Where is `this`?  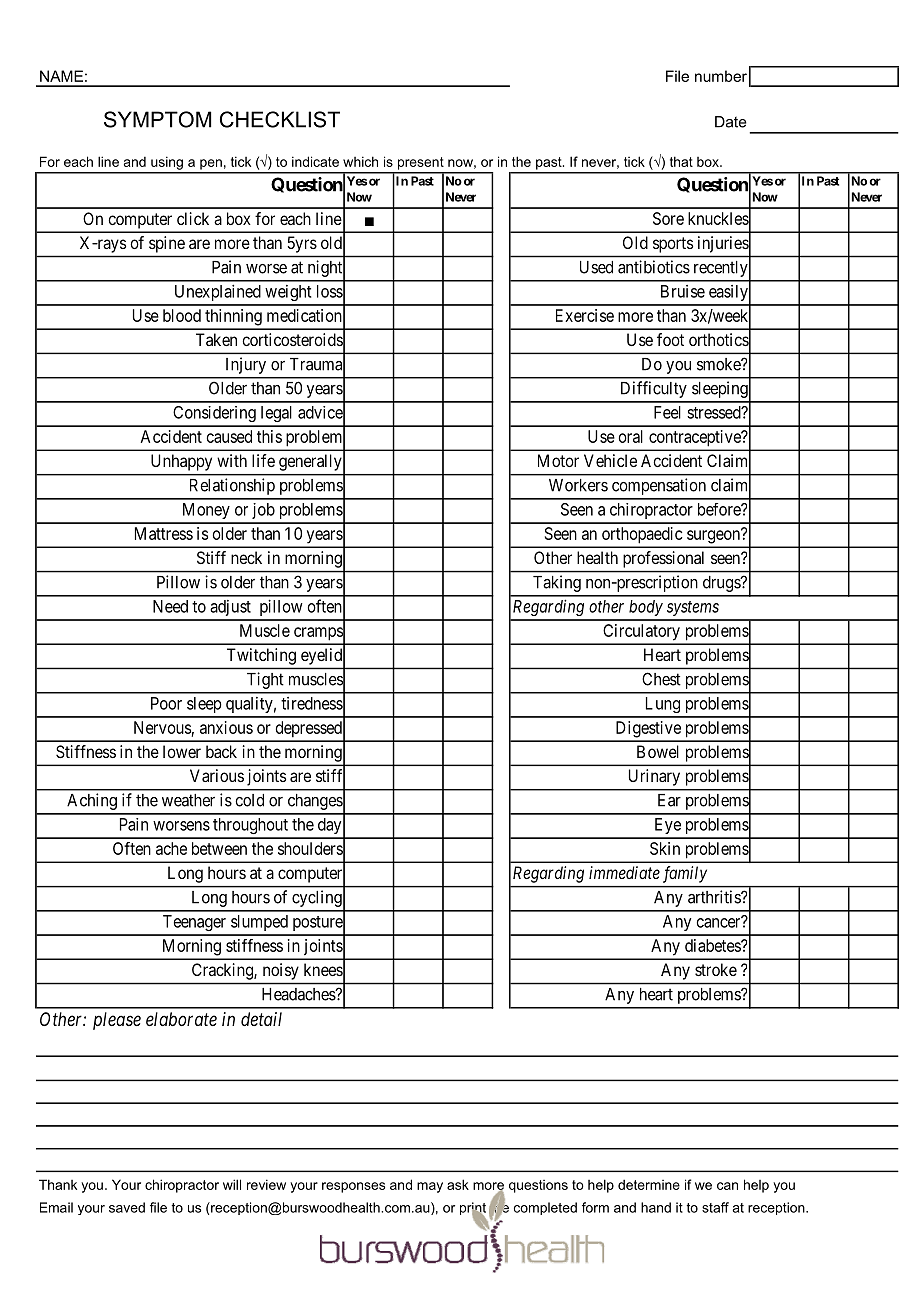 this is located at coordinates (269, 436).
